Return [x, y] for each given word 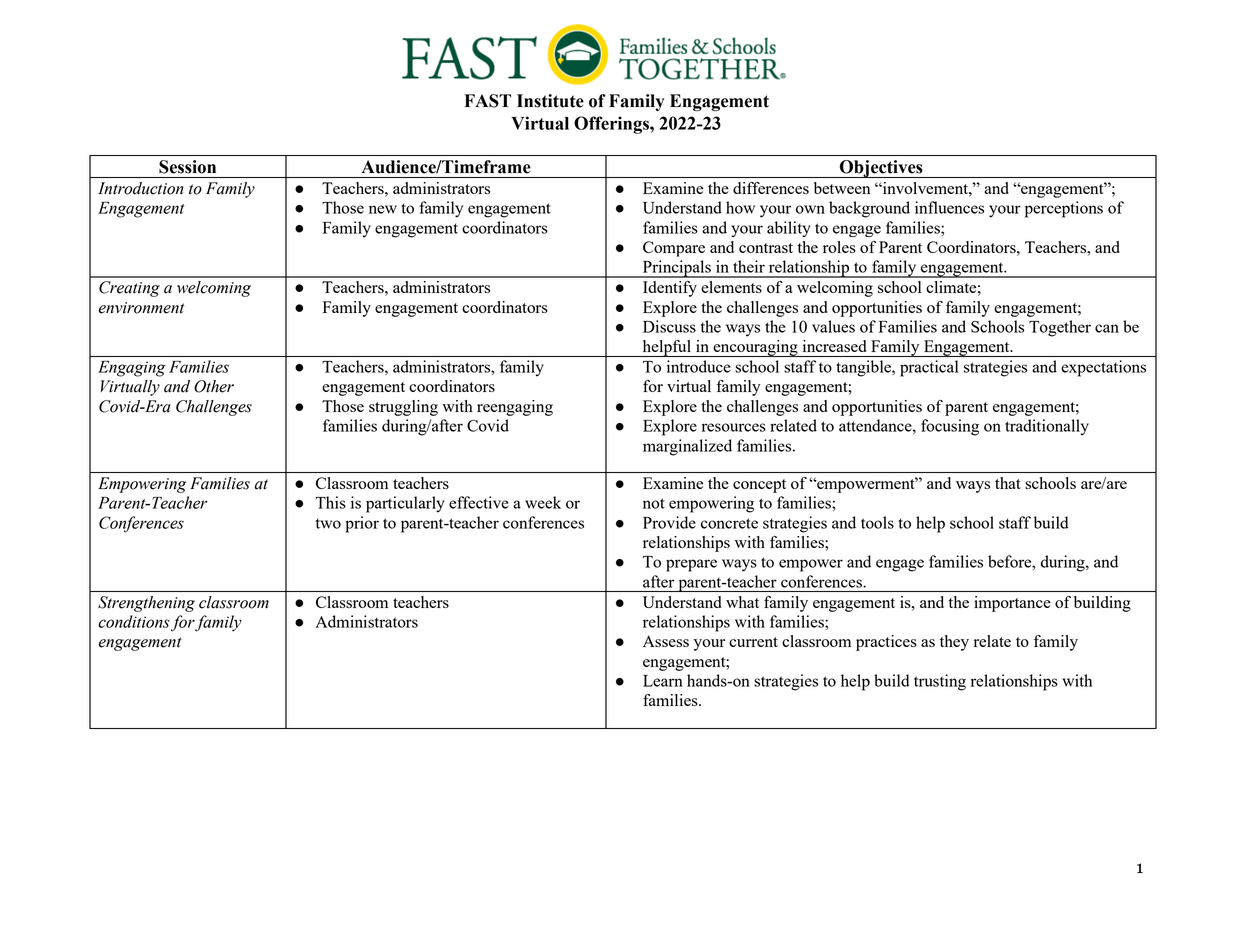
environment [141, 308]
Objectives [881, 169]
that [1008, 483]
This [330, 502]
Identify [670, 289]
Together [1060, 328]
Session [187, 167]
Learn [663, 681]
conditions [134, 621]
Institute [550, 101]
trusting [940, 682]
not [654, 503]
